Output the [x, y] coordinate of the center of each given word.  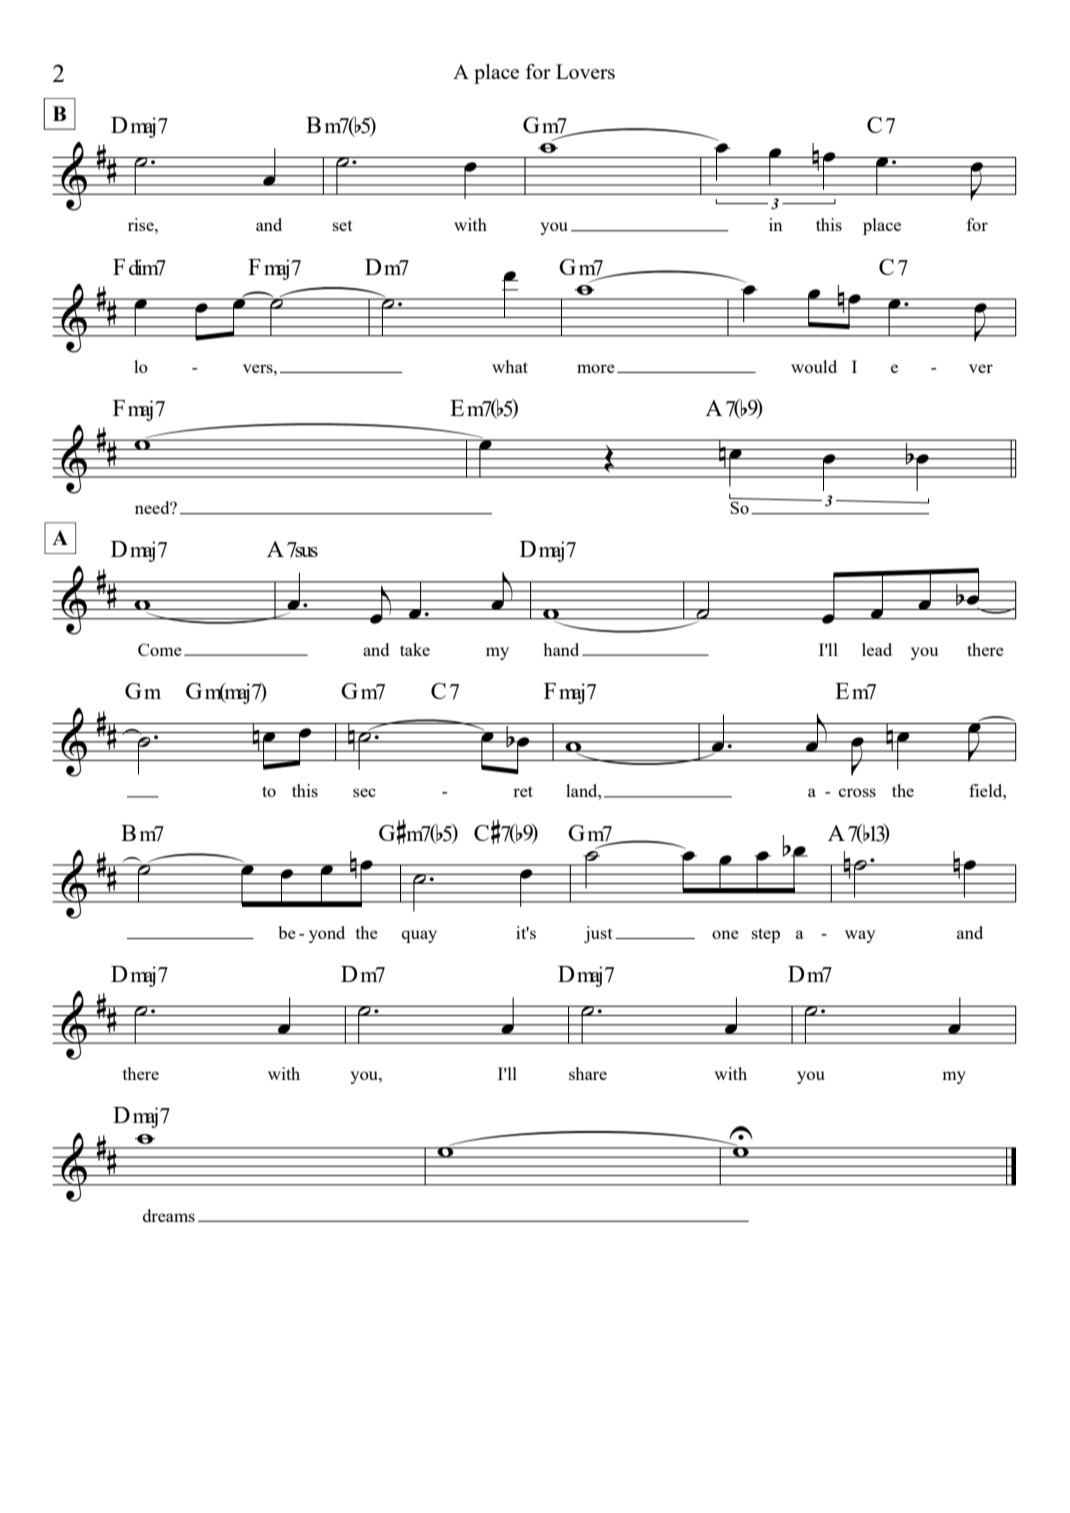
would [814, 366]
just [598, 934]
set [343, 225]
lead [877, 649]
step [766, 935]
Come [160, 649]
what [510, 366]
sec [364, 792]
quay [419, 936]
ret [523, 791]
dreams [169, 1215]
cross [857, 792]
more [596, 368]
